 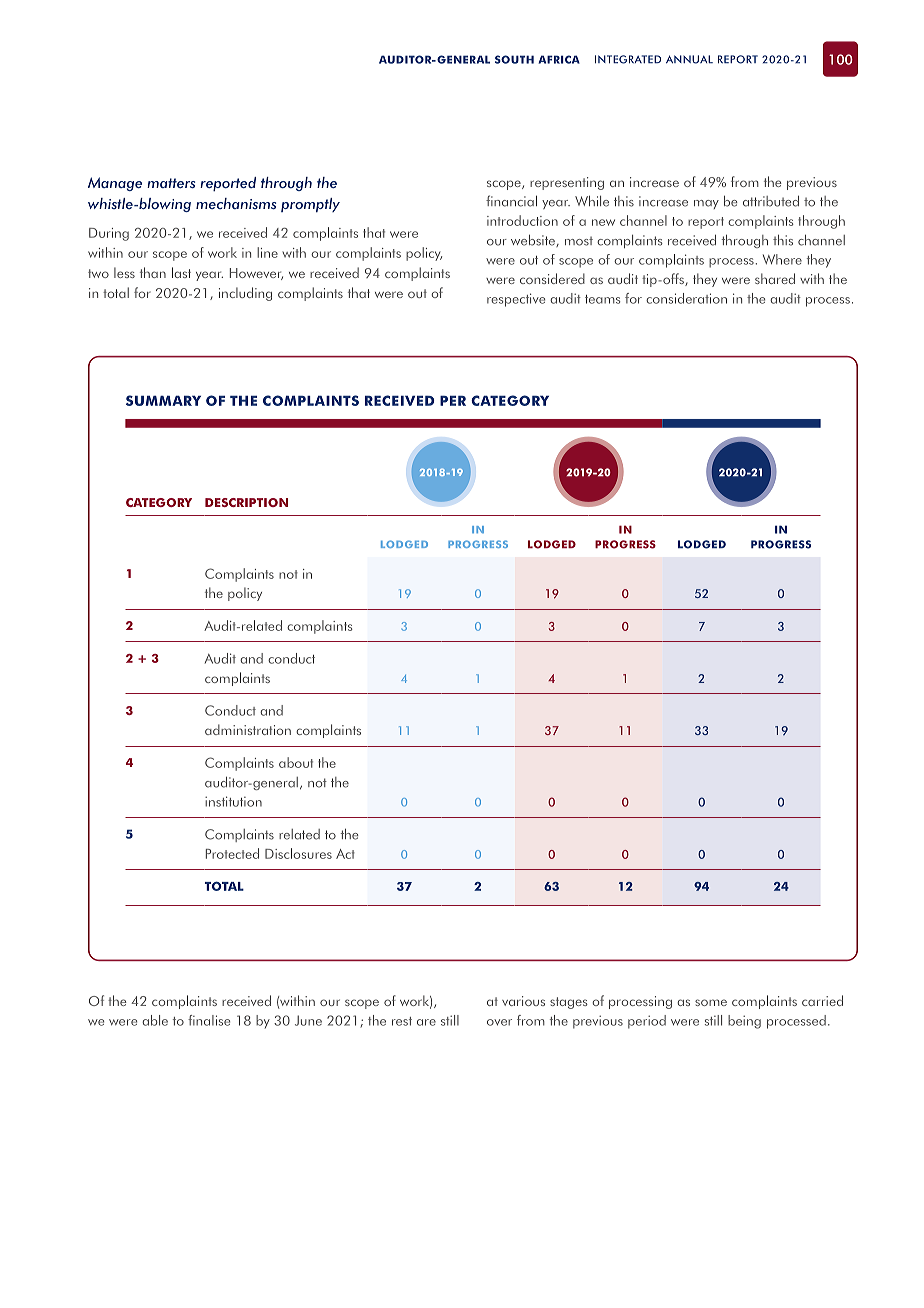 What do you see at coordinates (233, 801) in the screenshot?
I see `institution` at bounding box center [233, 801].
